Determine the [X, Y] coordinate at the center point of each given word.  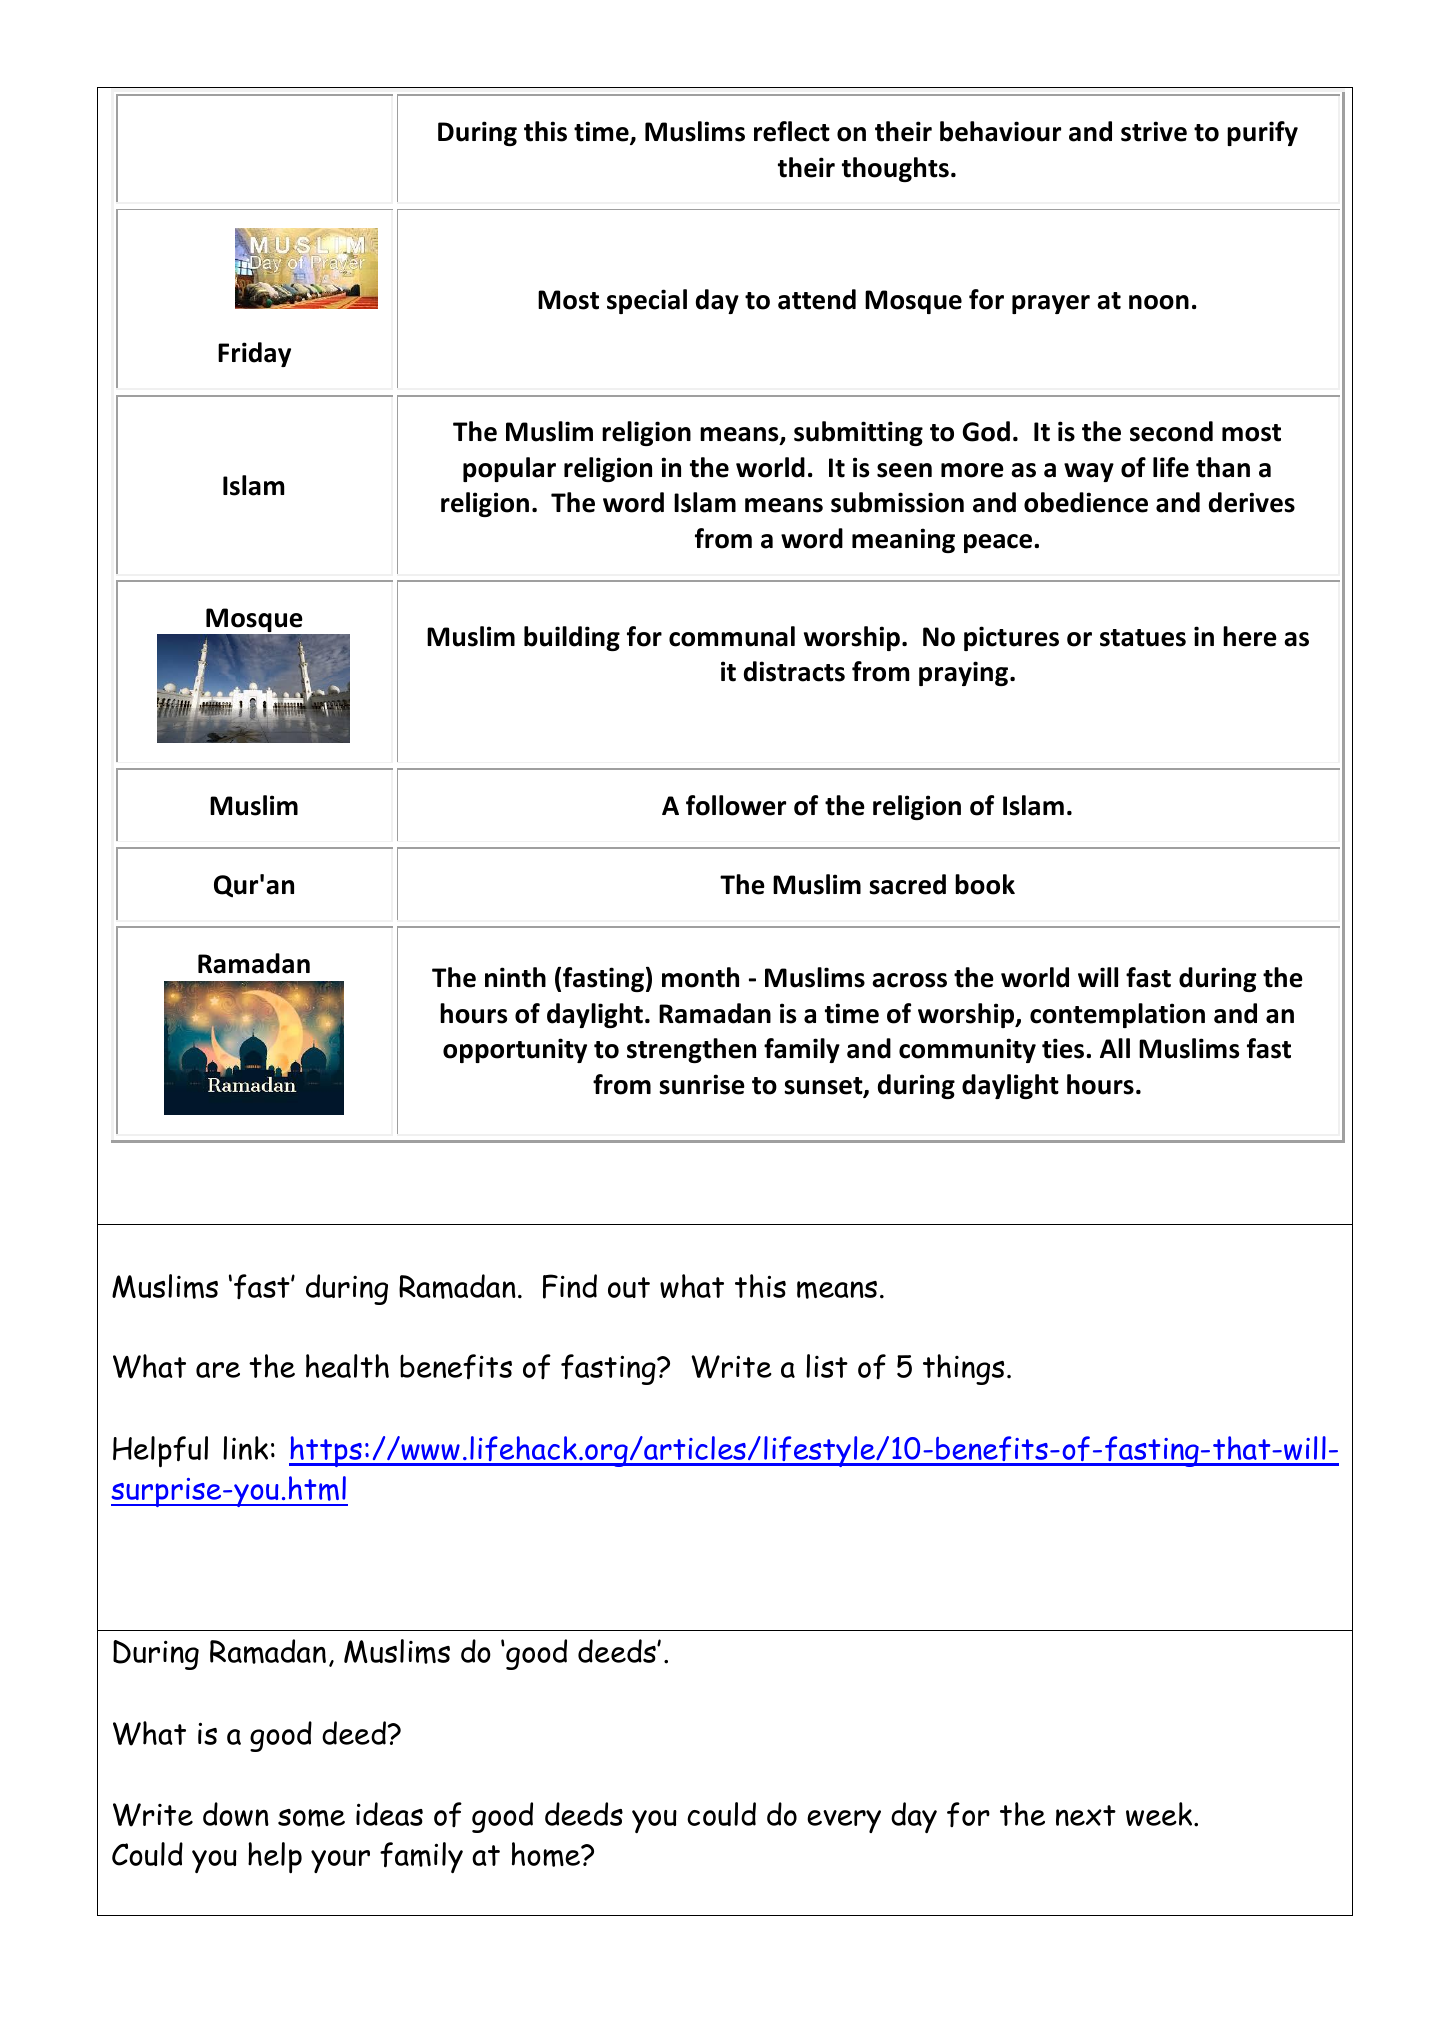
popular [509, 469]
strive [1154, 131]
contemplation [1117, 1015]
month [700, 977]
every [844, 1821]
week [1160, 1814]
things [963, 1369]
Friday [254, 354]
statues [1143, 638]
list [827, 1366]
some [311, 1818]
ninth [515, 977]
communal [732, 636]
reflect [792, 131]
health [347, 1366]
